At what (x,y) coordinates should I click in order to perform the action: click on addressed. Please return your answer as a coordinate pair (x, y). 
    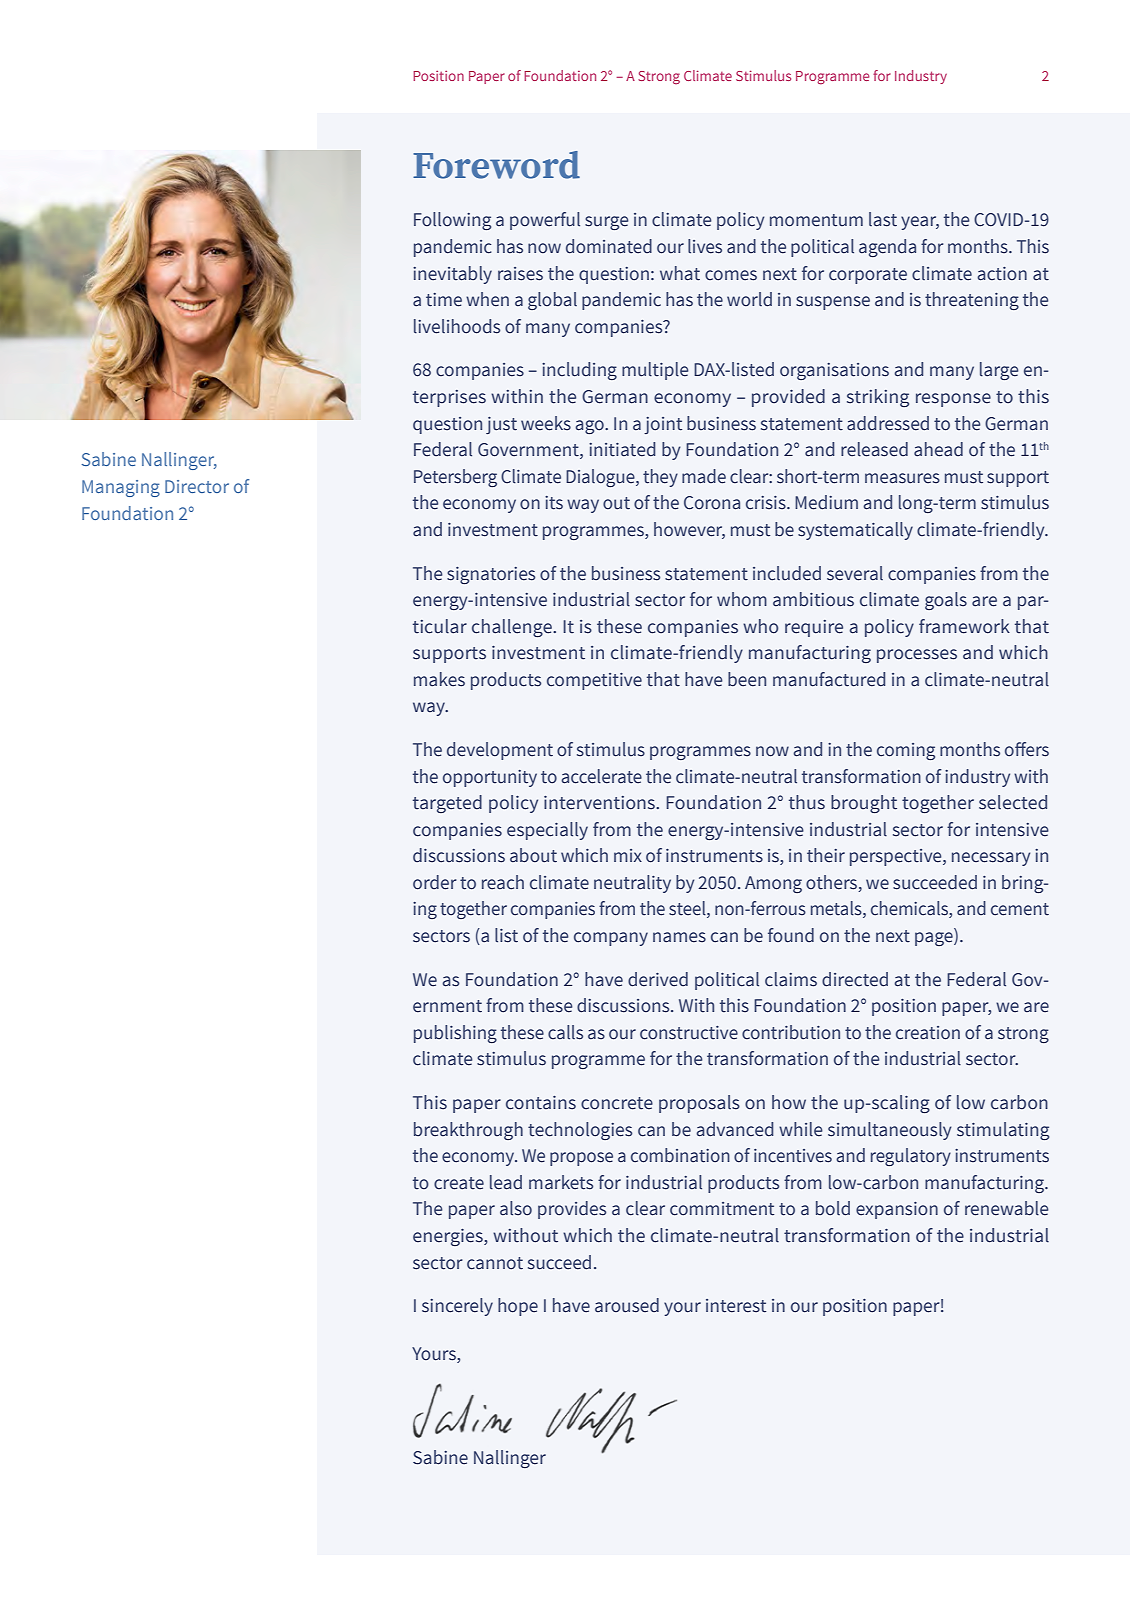
    Looking at the image, I should click on (888, 423).
